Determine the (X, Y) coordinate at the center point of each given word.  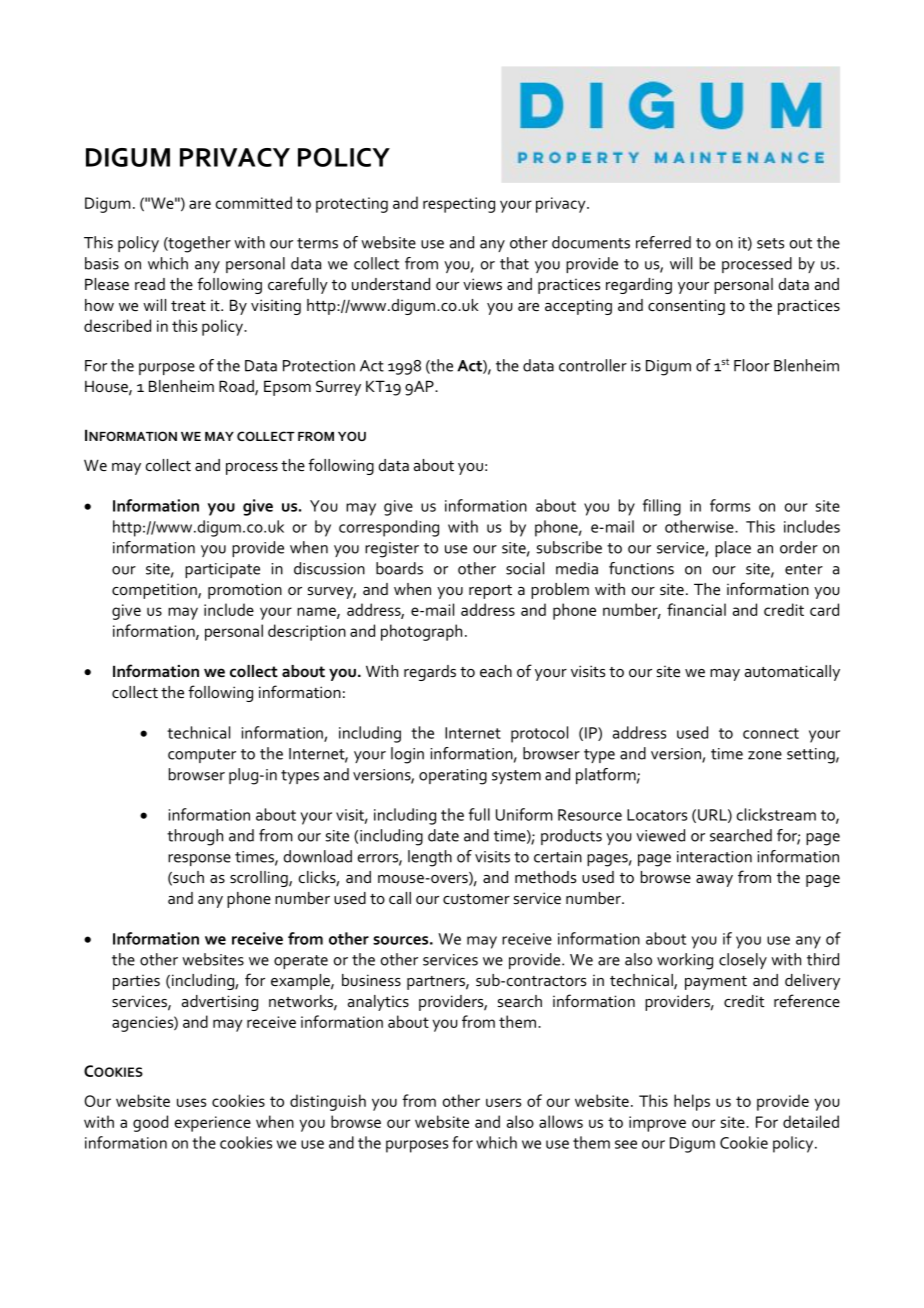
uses (191, 1102)
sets (770, 243)
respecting (459, 205)
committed (254, 202)
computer (202, 756)
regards (430, 673)
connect (771, 733)
